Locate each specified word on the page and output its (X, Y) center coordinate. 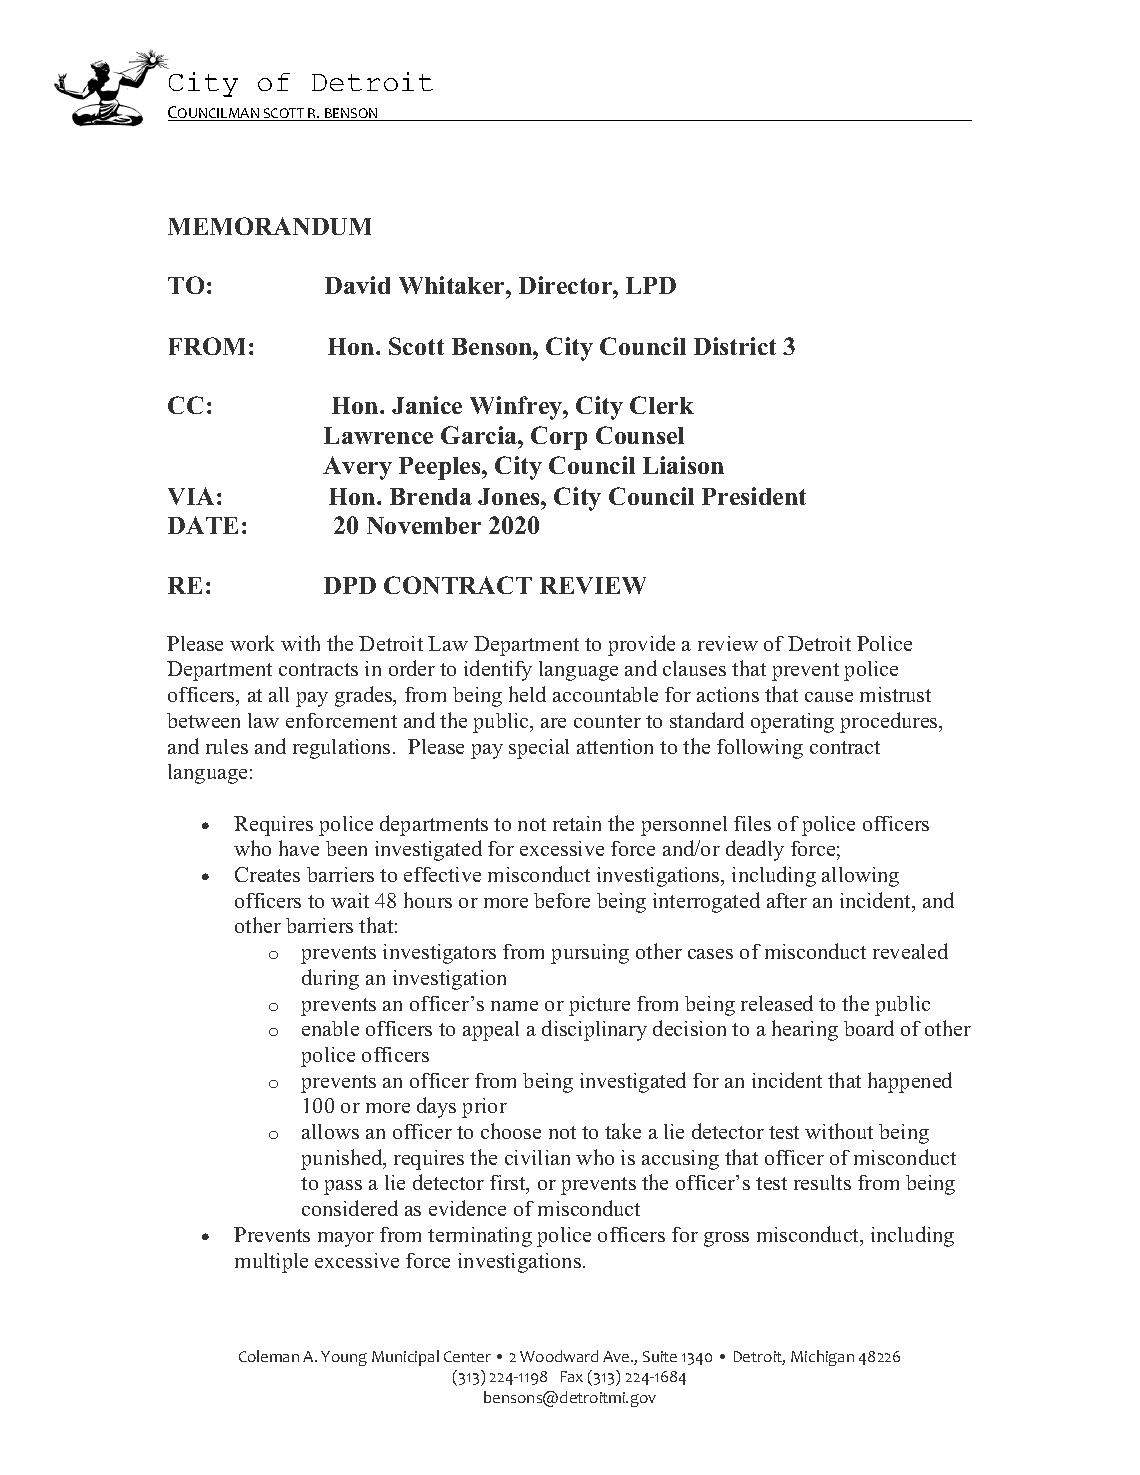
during (330, 979)
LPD (651, 285)
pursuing (590, 954)
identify (498, 670)
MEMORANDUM (269, 226)
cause (829, 697)
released (777, 1003)
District (735, 346)
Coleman (269, 1356)
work (252, 643)
